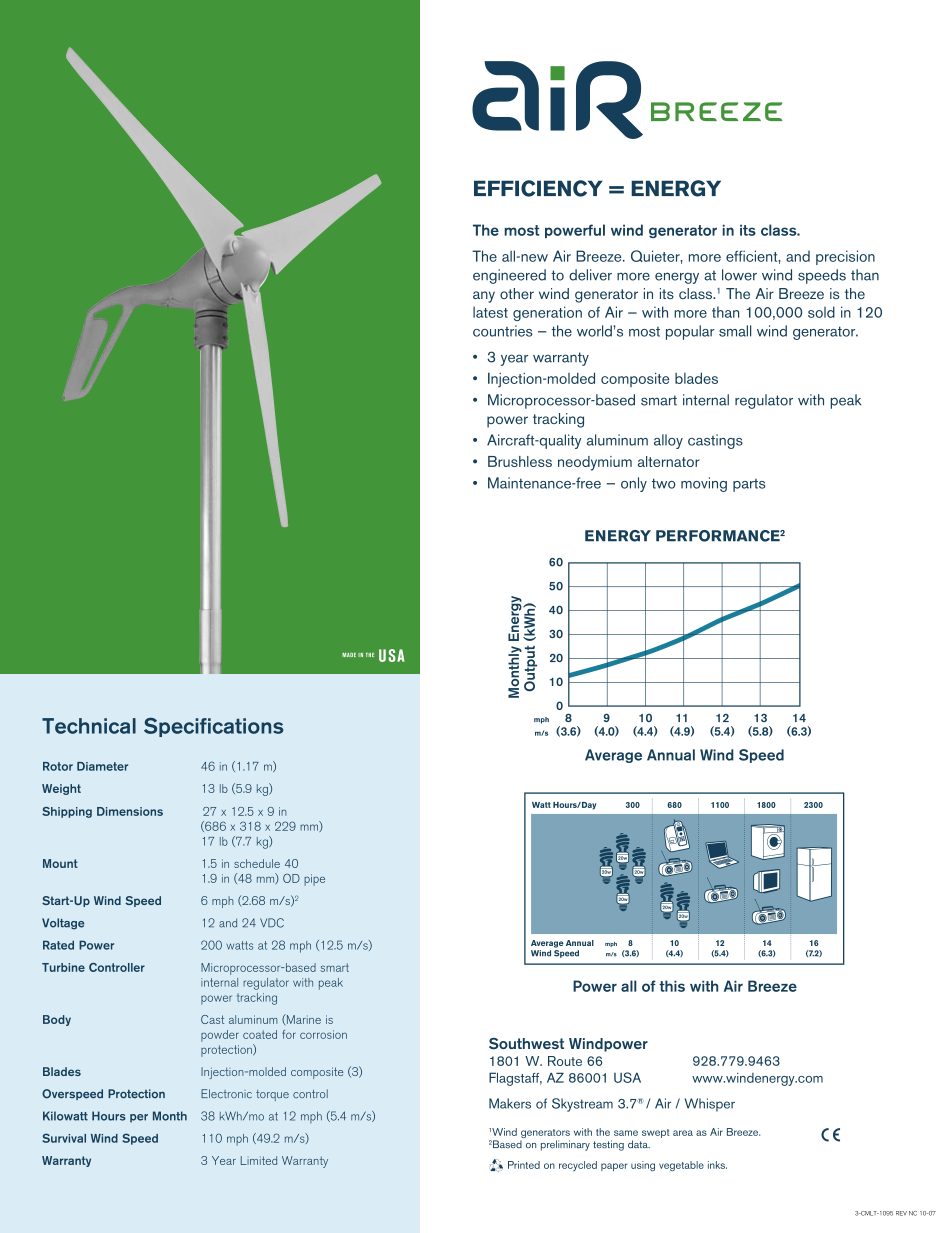 The height and width of the screenshot is (1233, 952). What do you see at coordinates (259, 1160) in the screenshot?
I see `Limited` at bounding box center [259, 1160].
